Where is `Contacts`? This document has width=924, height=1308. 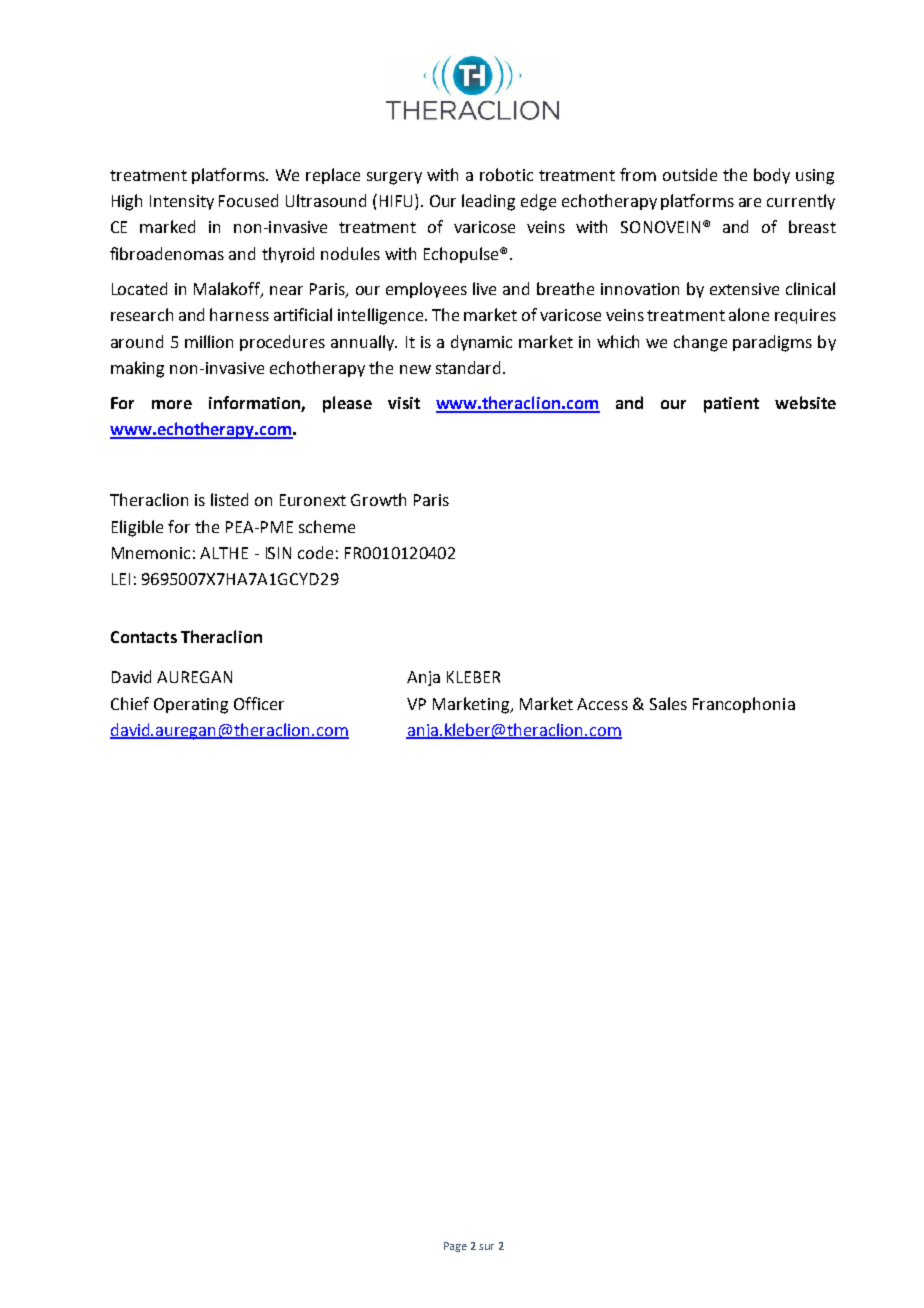 Contacts is located at coordinates (144, 637).
